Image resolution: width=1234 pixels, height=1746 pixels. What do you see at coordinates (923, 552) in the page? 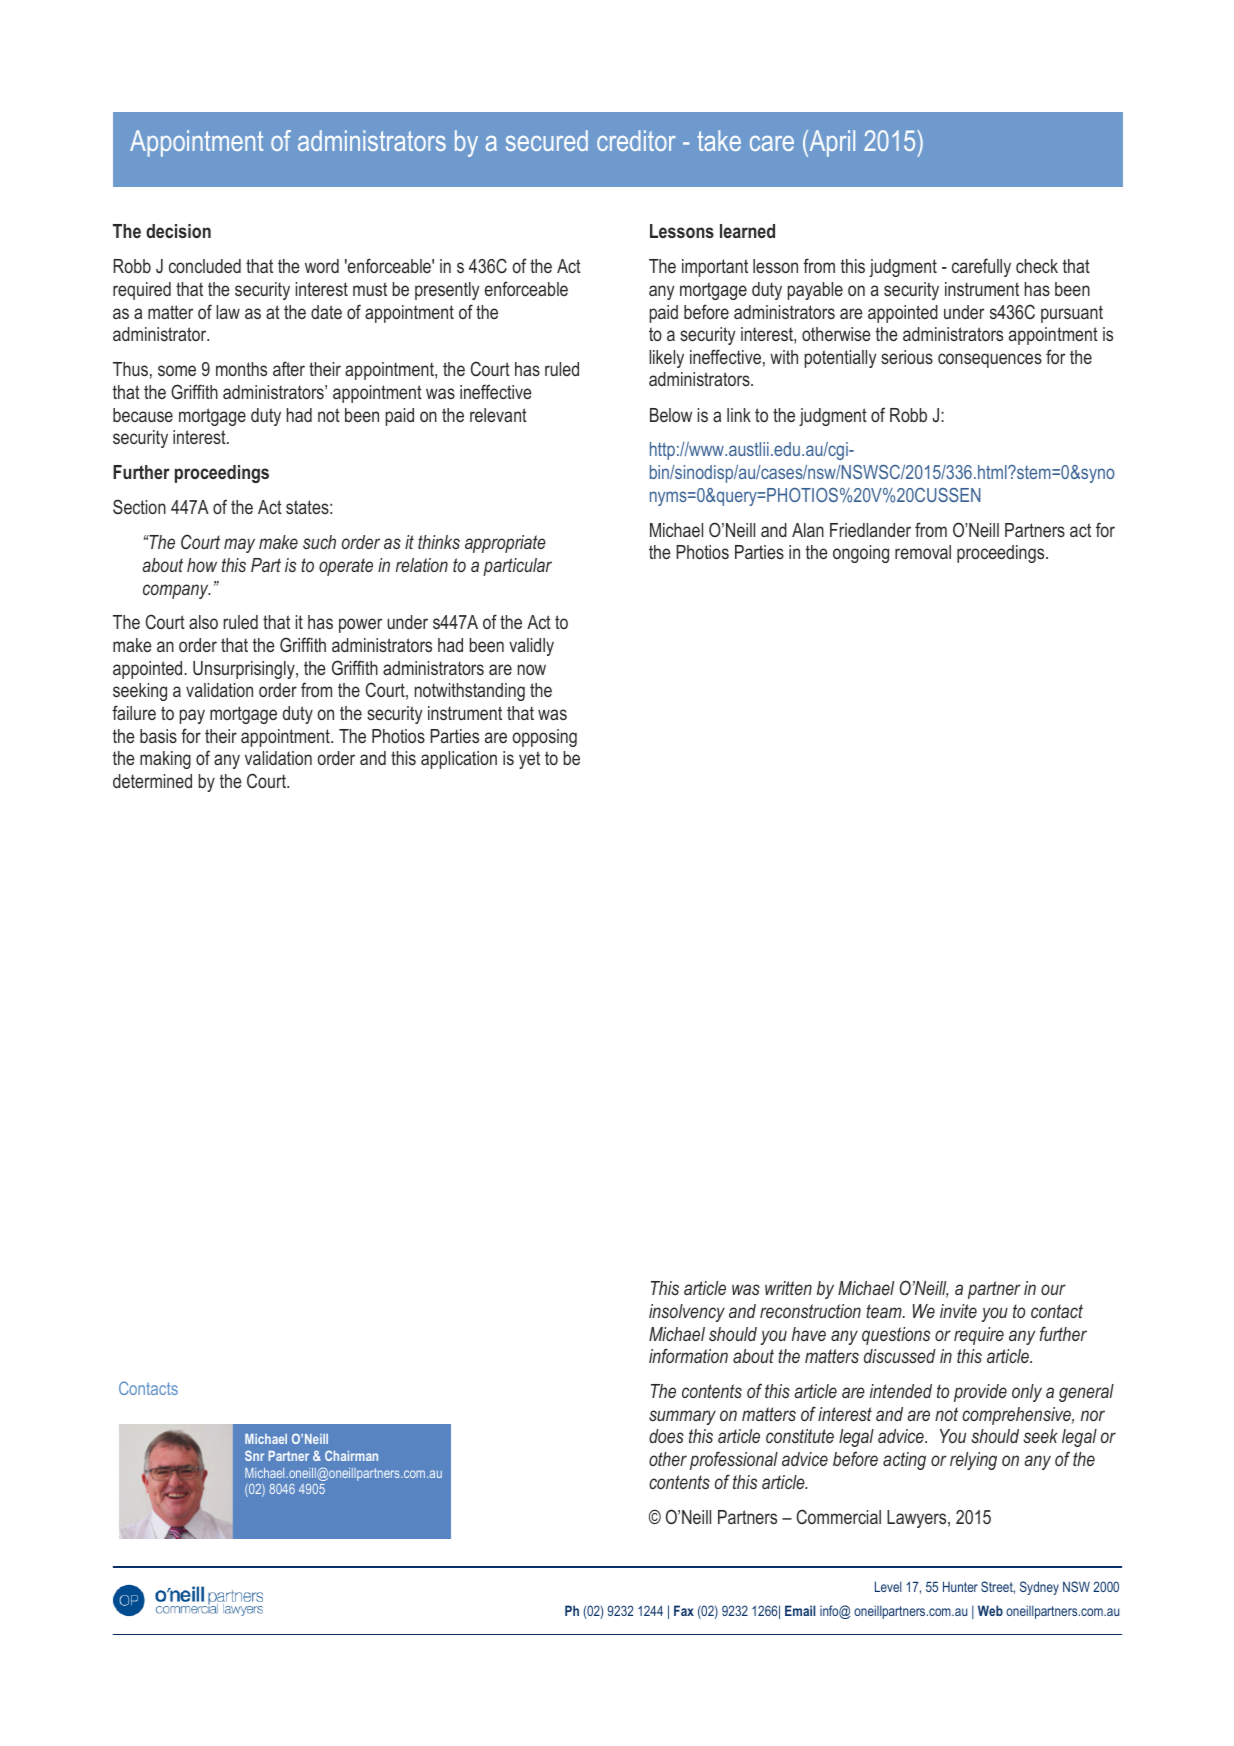
I see `removal` at bounding box center [923, 552].
